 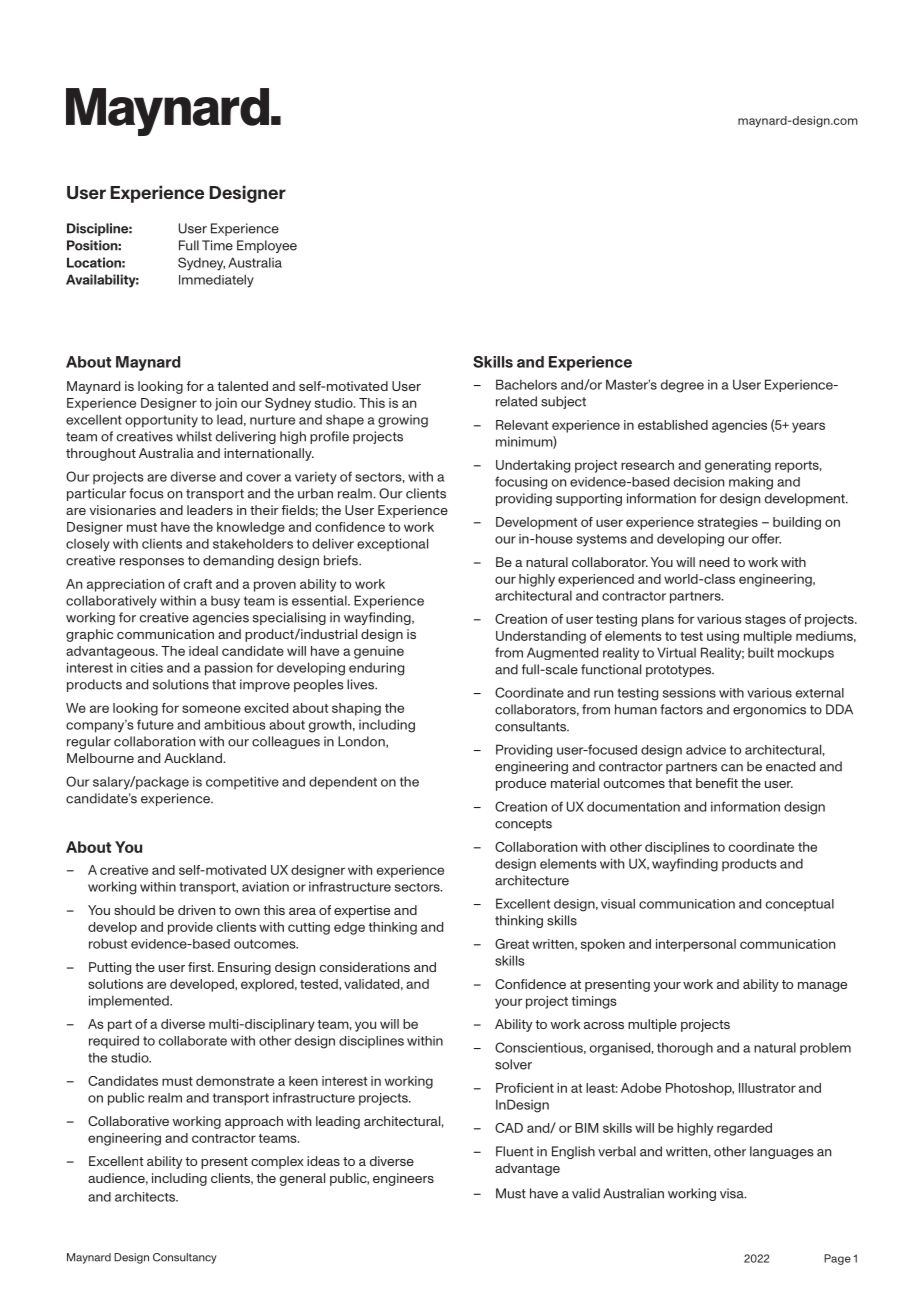 What do you see at coordinates (541, 637) in the image?
I see `Understanding` at bounding box center [541, 637].
